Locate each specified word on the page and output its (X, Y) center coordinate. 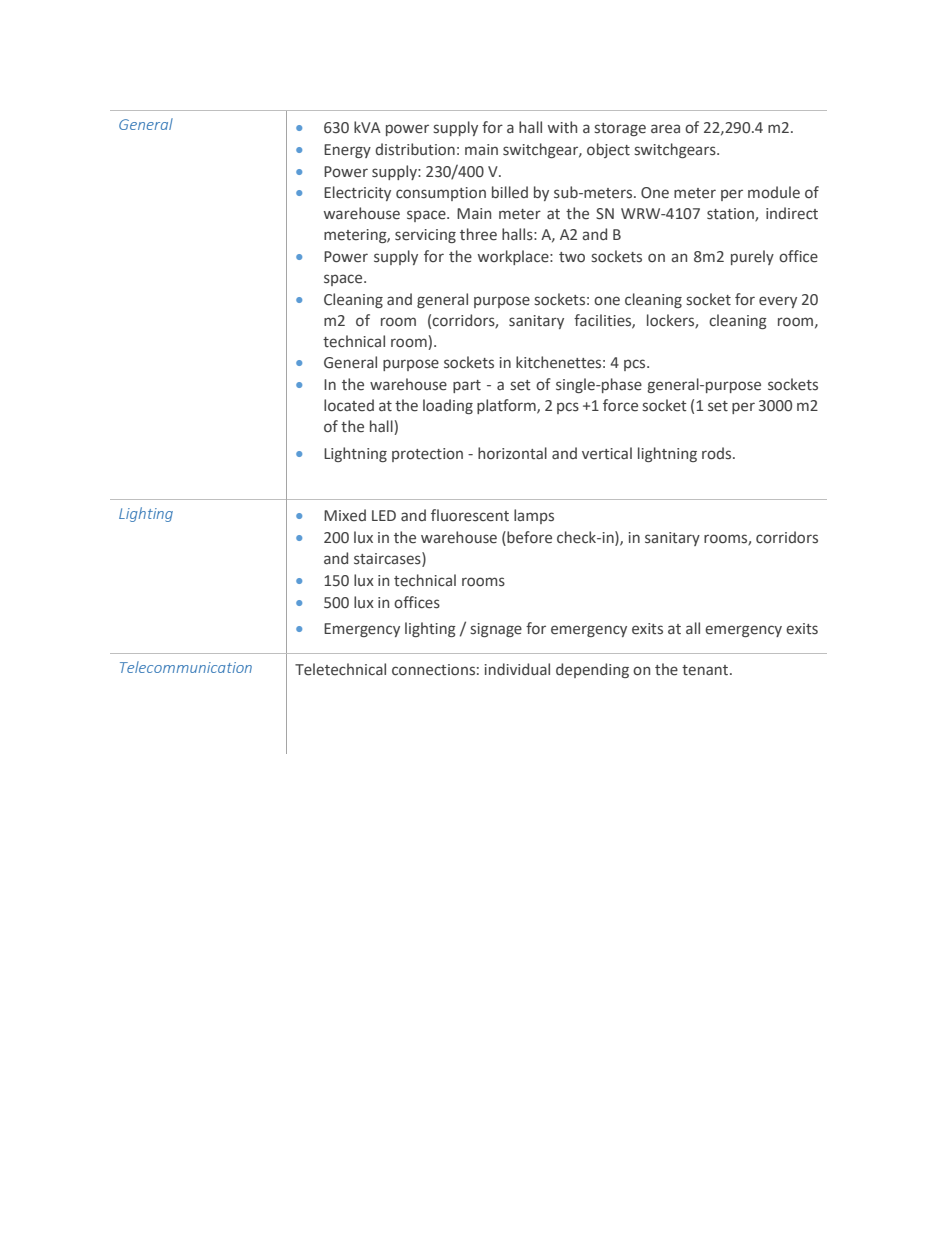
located (349, 405)
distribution (415, 149)
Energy (347, 151)
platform (507, 406)
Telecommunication (186, 667)
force (620, 405)
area (665, 129)
